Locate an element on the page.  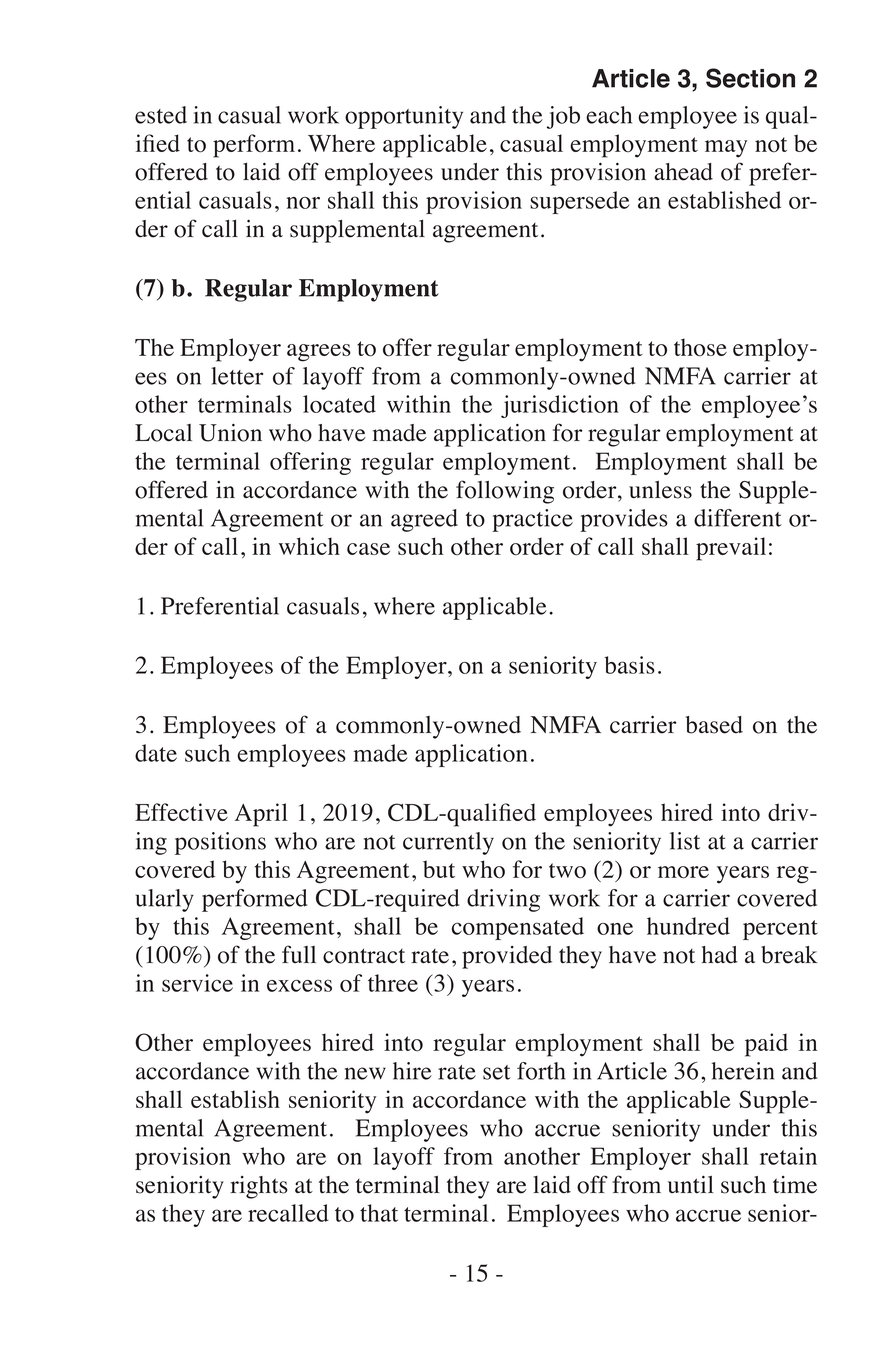
those is located at coordinates (700, 347).
